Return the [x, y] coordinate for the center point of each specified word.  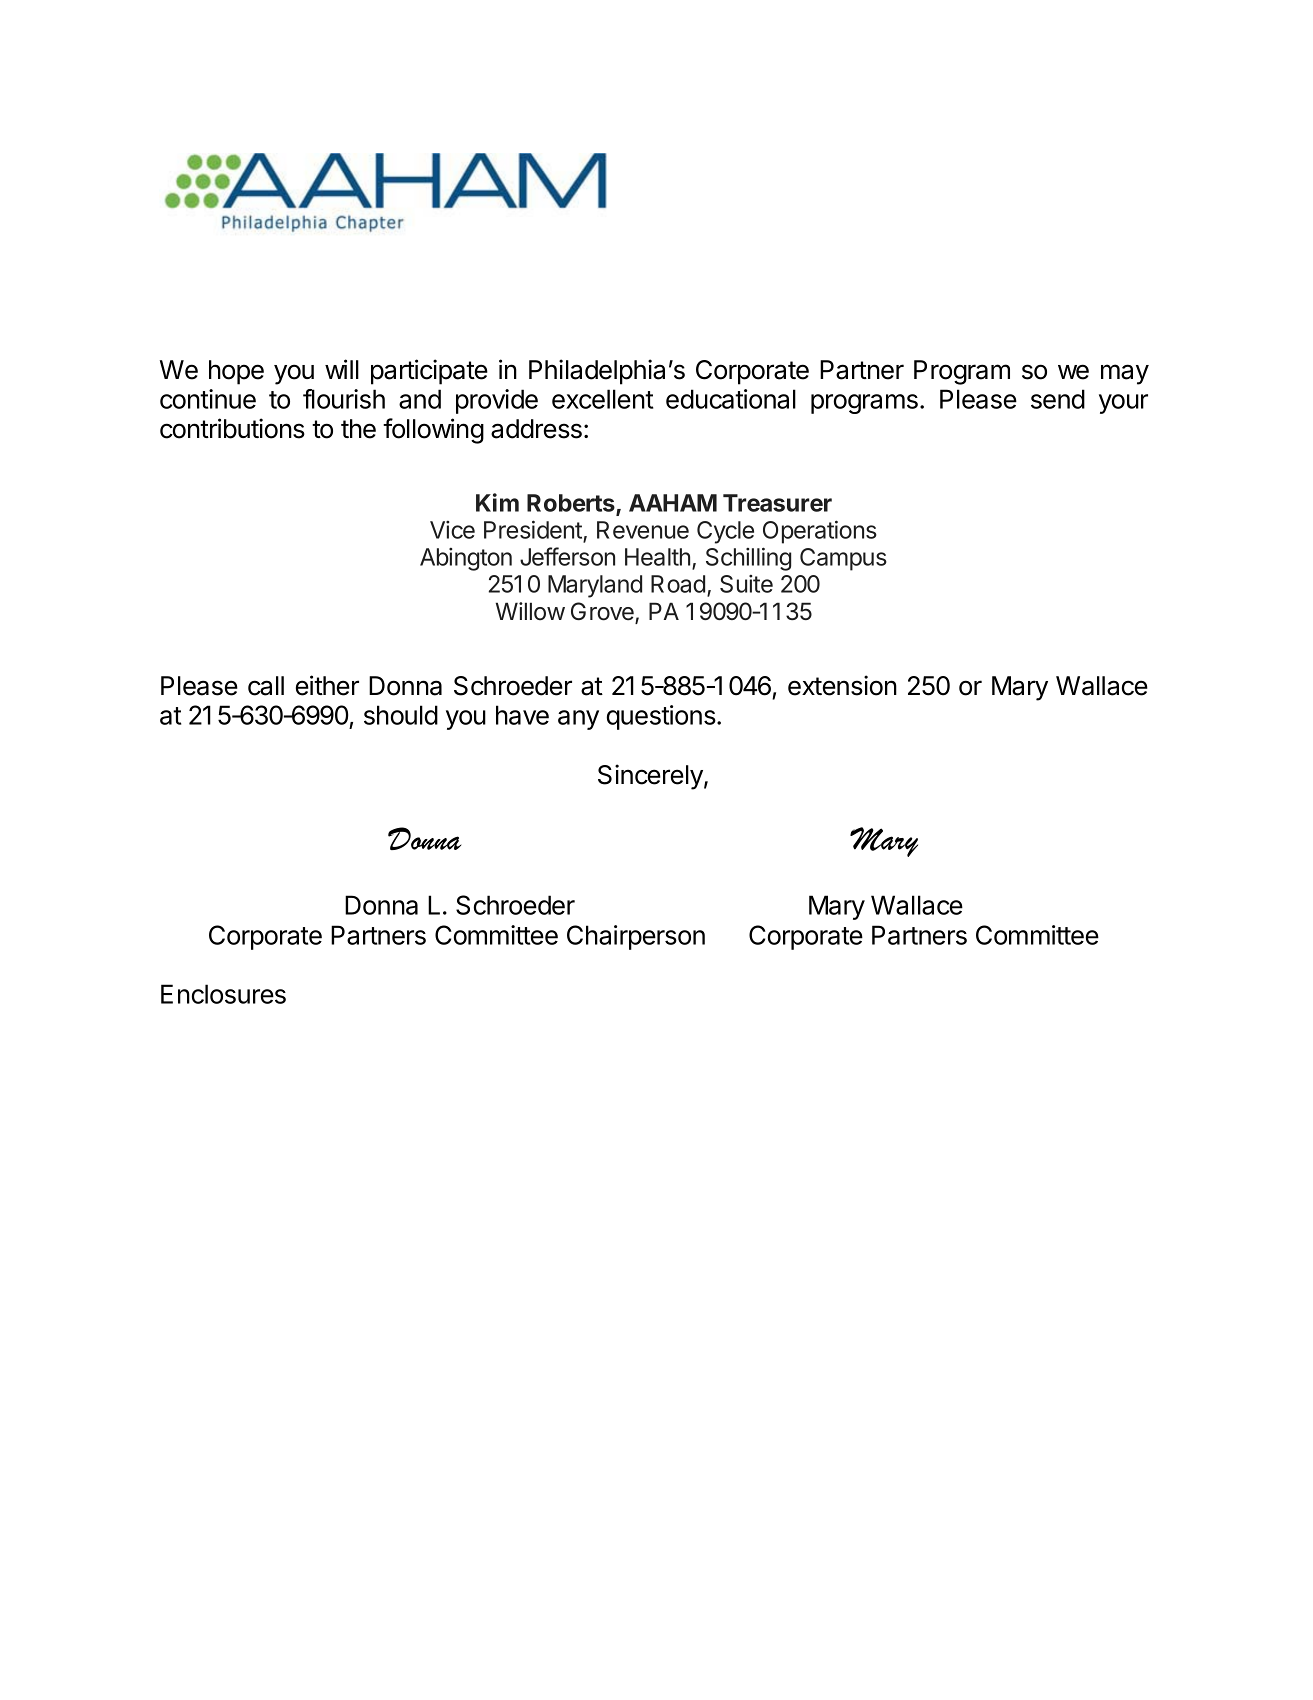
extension [842, 685]
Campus [843, 559]
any [578, 720]
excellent [602, 399]
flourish [344, 399]
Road [678, 584]
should [401, 715]
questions [662, 717]
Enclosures [223, 994]
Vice [452, 530]
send [1058, 399]
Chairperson [636, 937]
